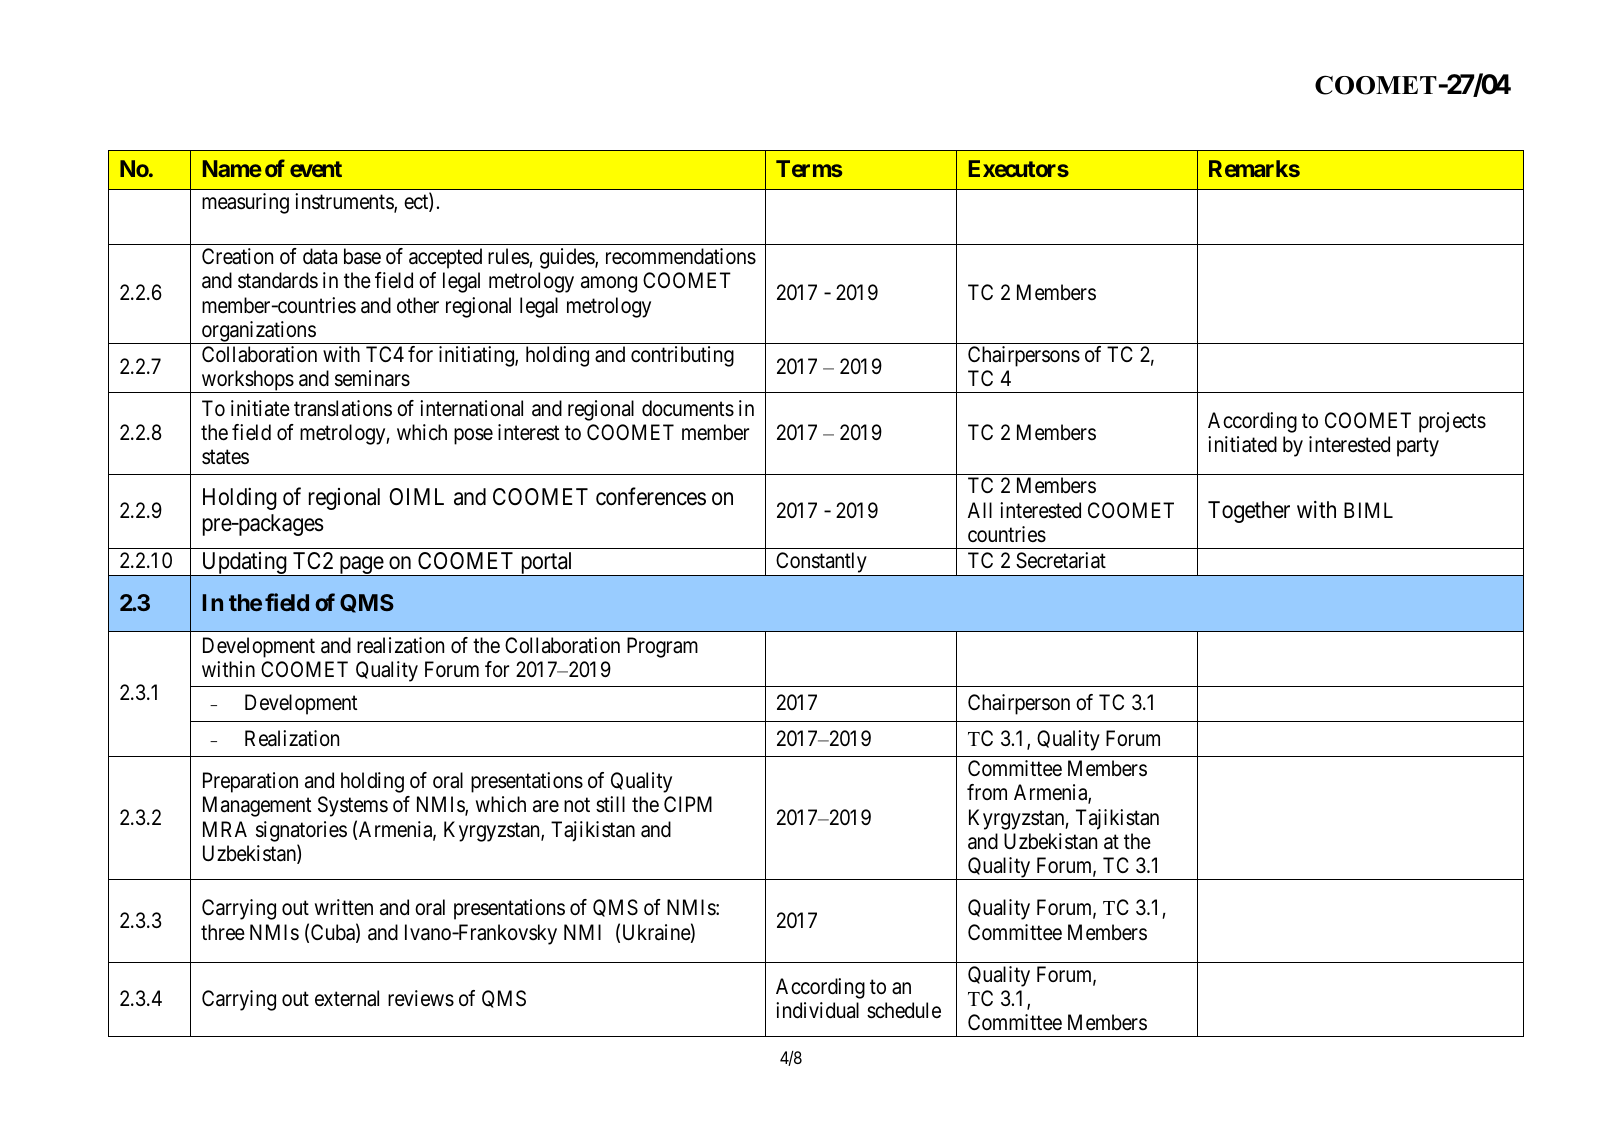 This screenshot has width=1616, height=1143. I want to click on external, so click(347, 998).
